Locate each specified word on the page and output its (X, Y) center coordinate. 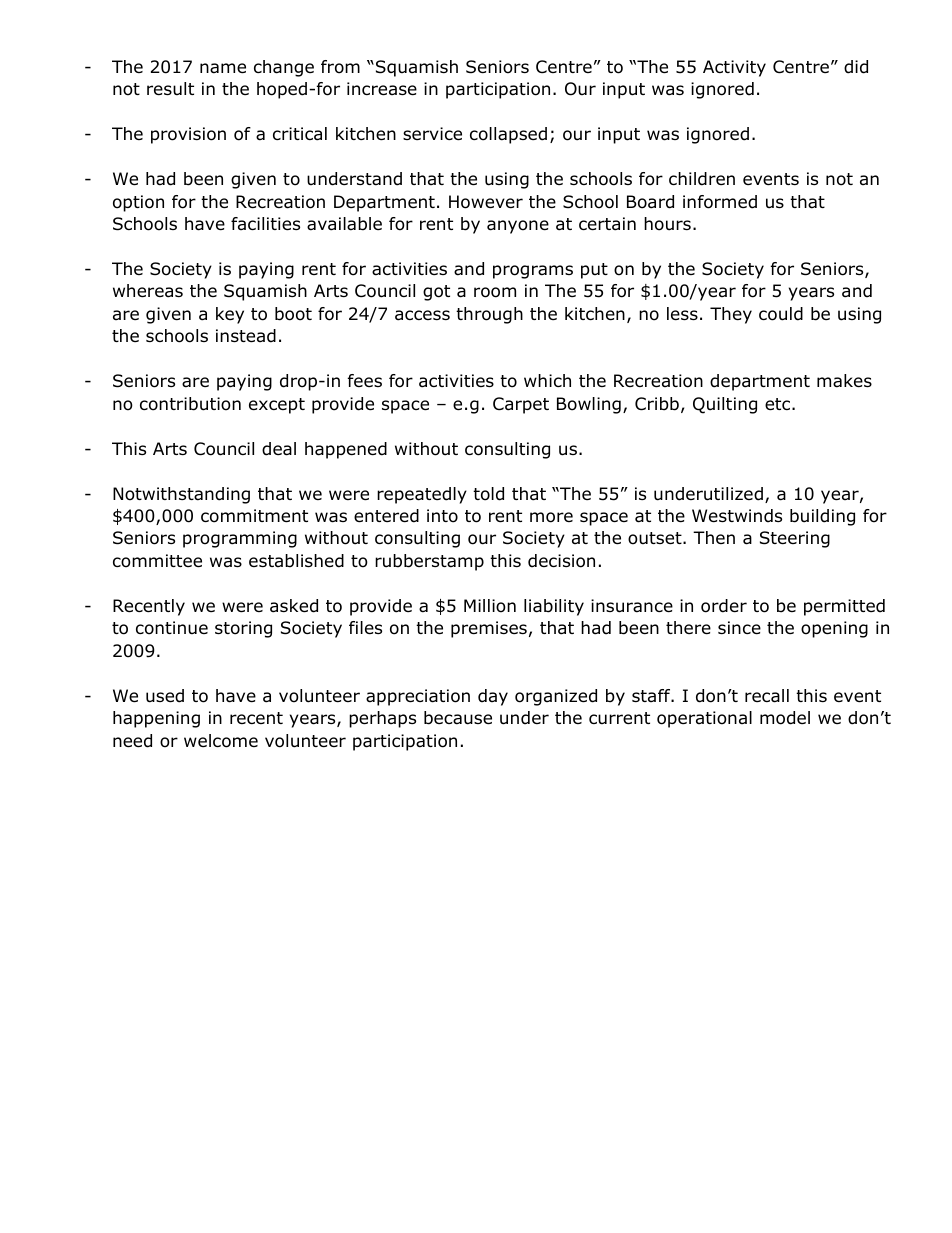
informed (720, 202)
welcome (221, 741)
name (223, 68)
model (785, 718)
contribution (190, 404)
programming (240, 539)
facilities (265, 224)
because (458, 718)
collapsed (508, 135)
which (547, 380)
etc (779, 404)
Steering (795, 539)
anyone (518, 227)
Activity (734, 68)
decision (561, 561)
